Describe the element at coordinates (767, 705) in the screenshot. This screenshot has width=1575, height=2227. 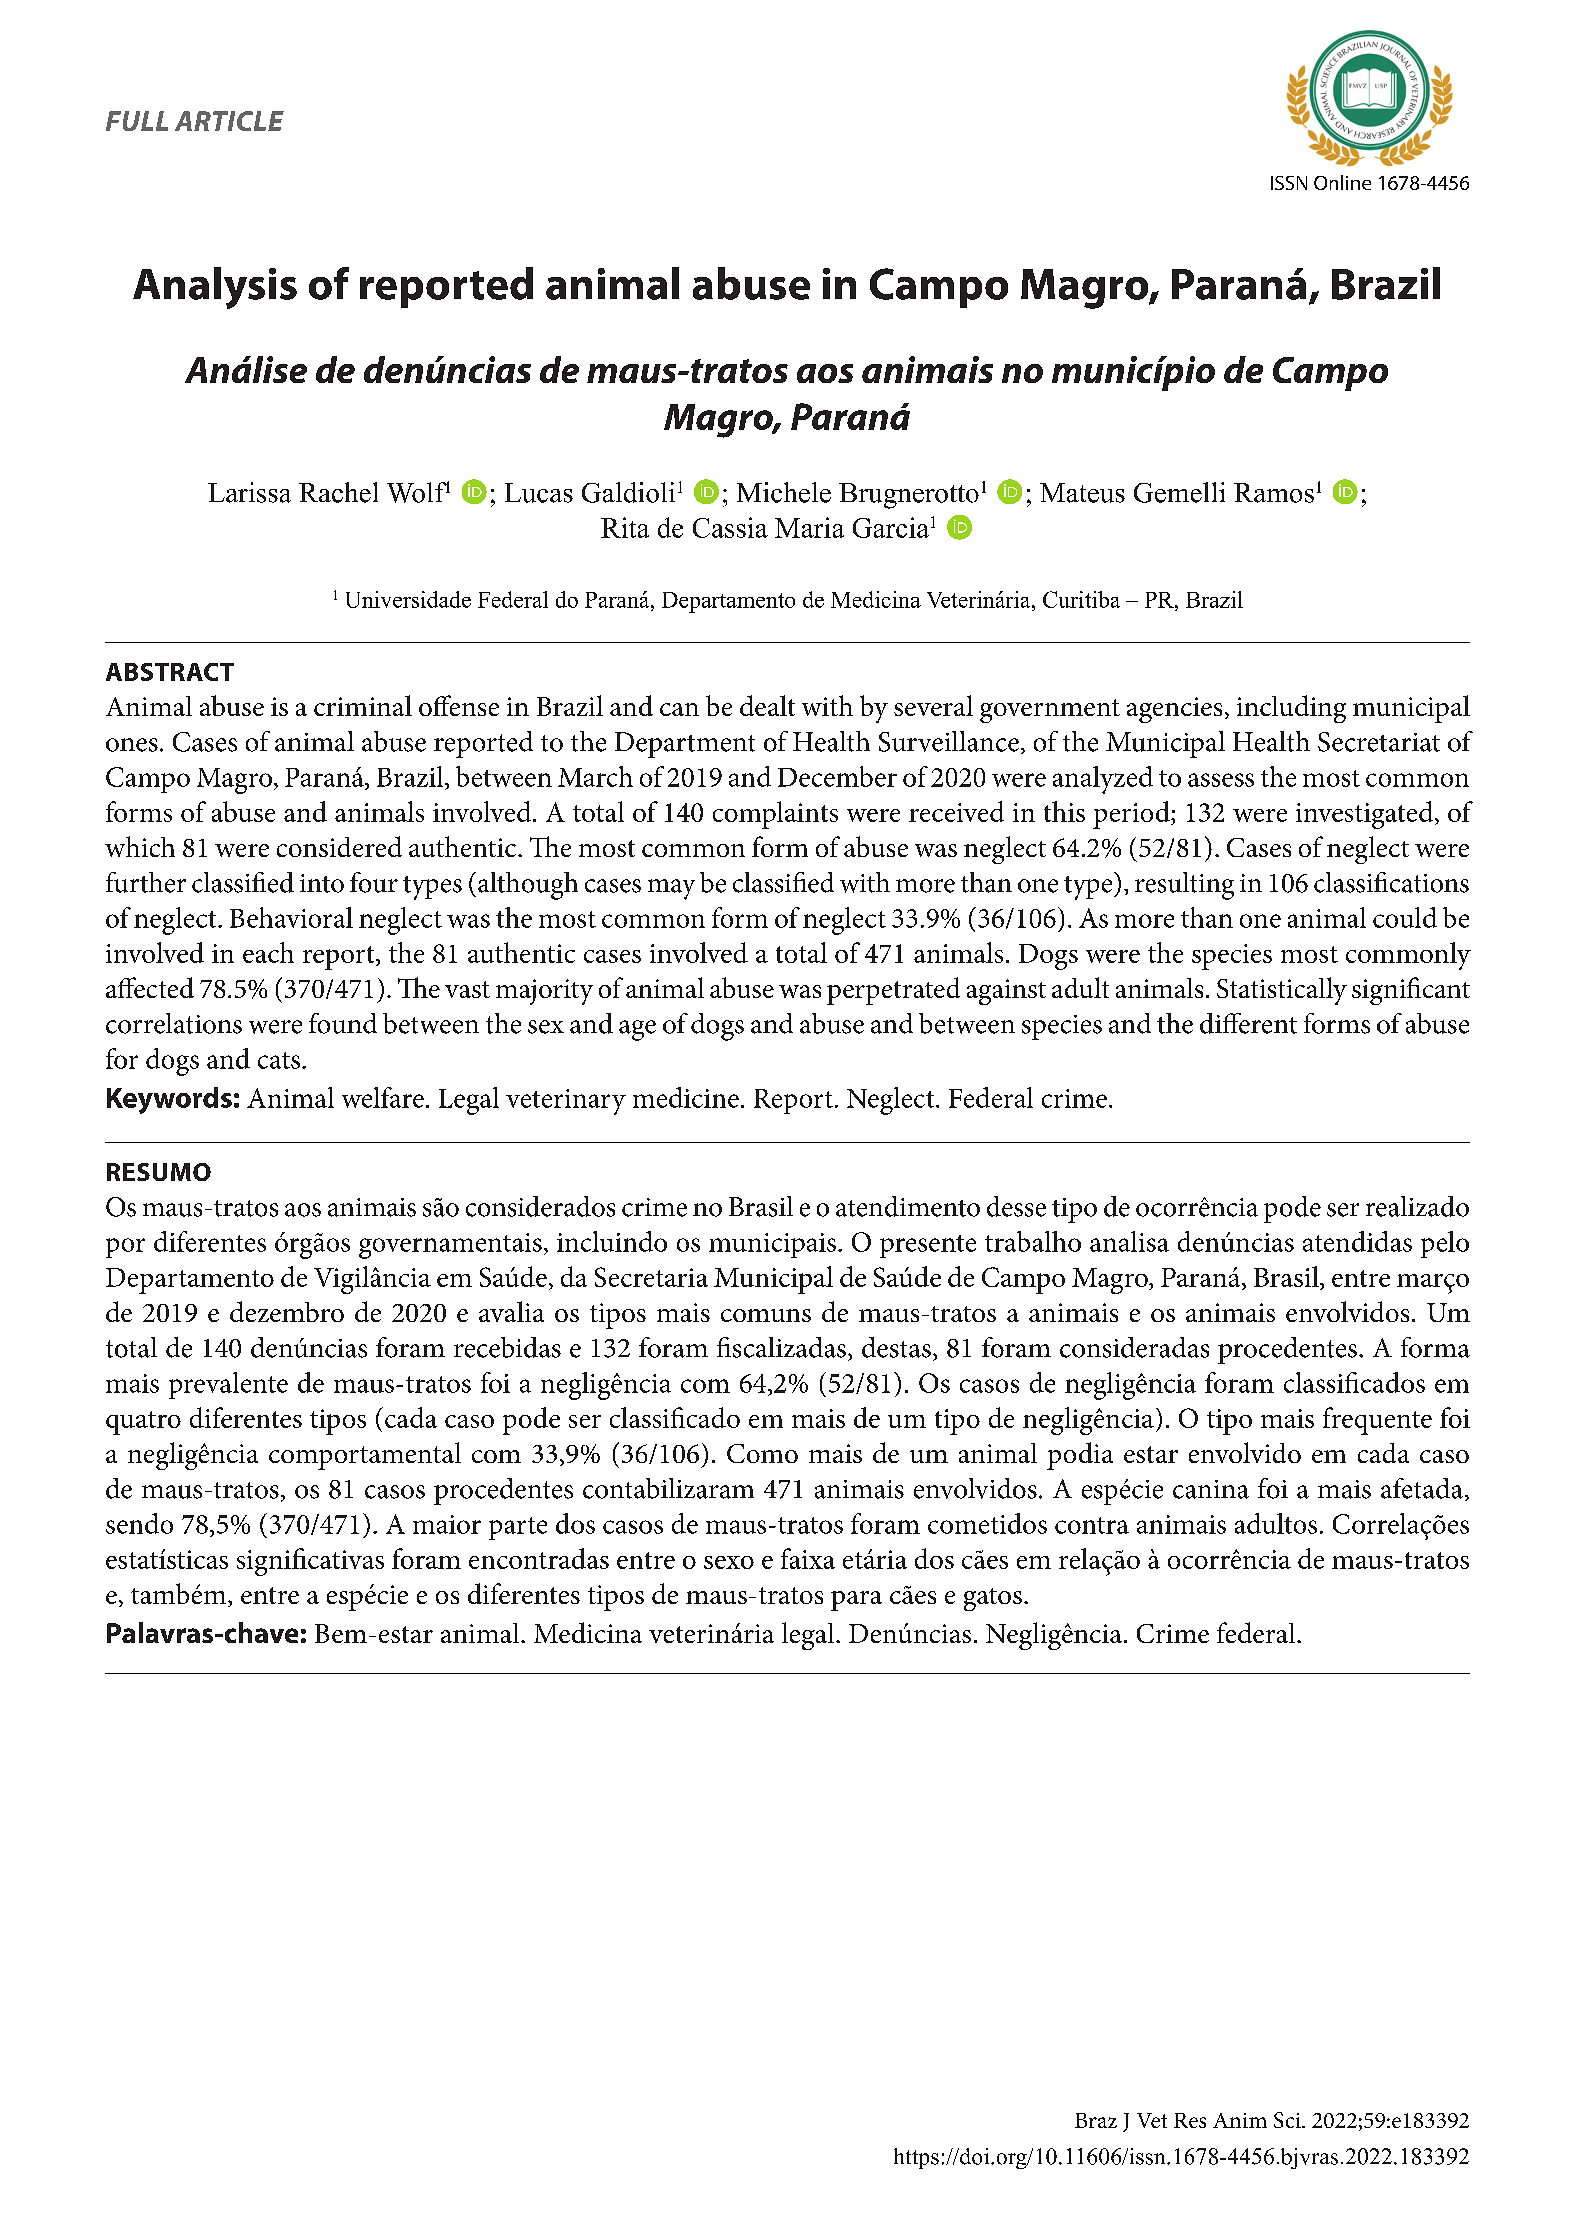
I see `dealt` at that location.
